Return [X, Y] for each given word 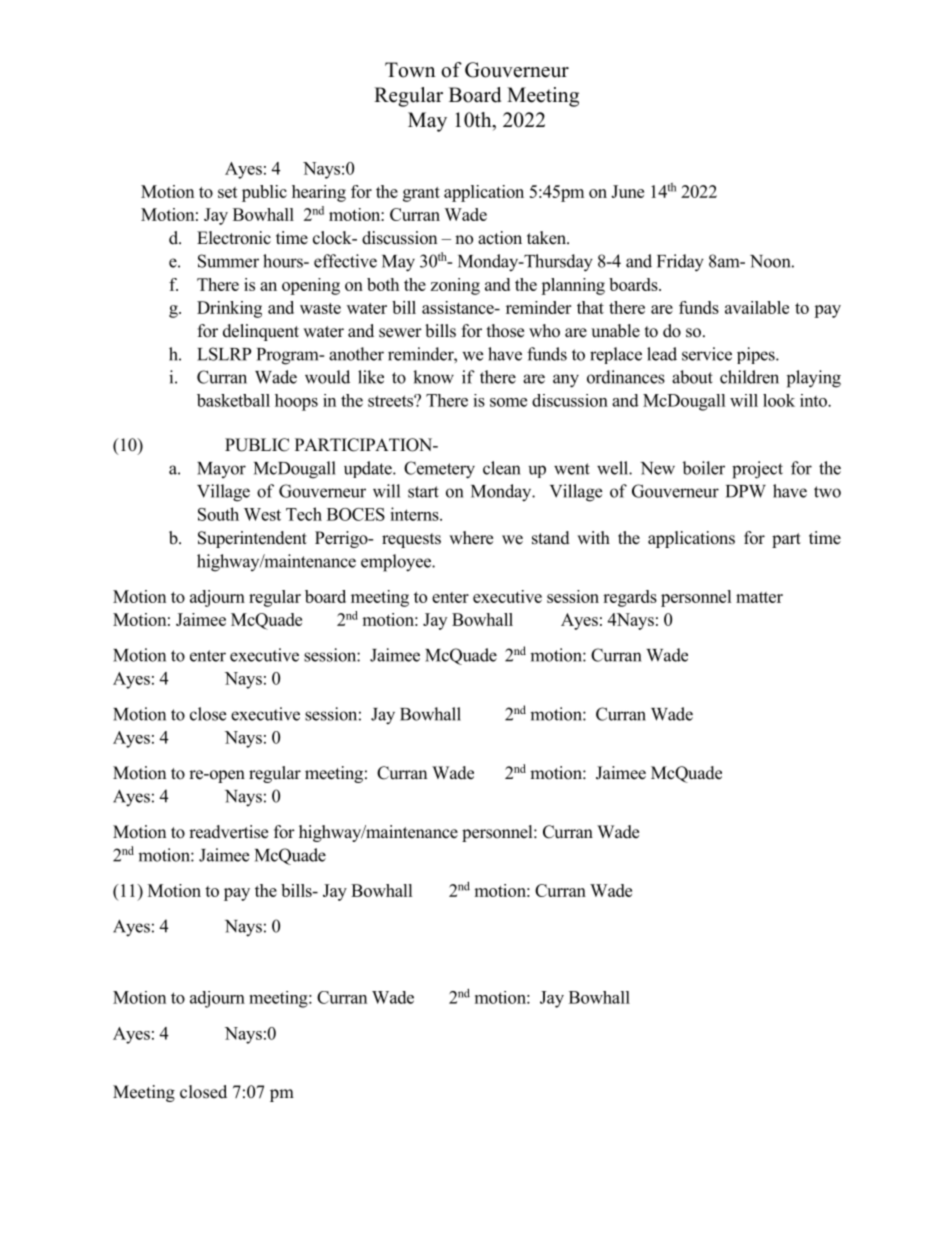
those [505, 331]
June [627, 191]
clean [501, 468]
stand [551, 538]
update [369, 469]
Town [410, 70]
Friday [680, 263]
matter [759, 597]
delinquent [261, 332]
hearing [319, 193]
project [757, 470]
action [500, 238]
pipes [757, 355]
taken [547, 238]
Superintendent [252, 539]
